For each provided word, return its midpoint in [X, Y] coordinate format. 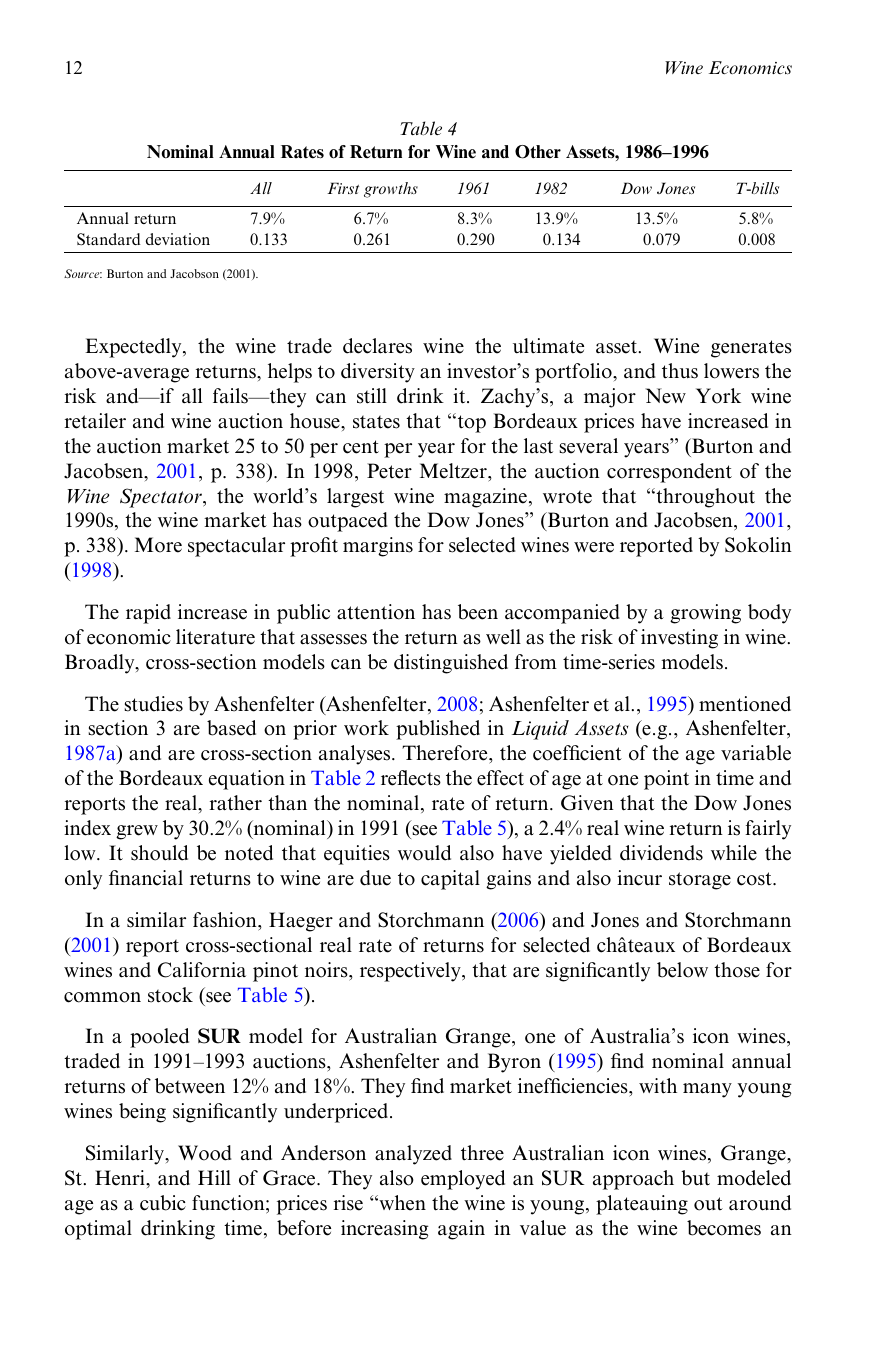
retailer [95, 421]
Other [538, 152]
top [470, 423]
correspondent [669, 473]
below [682, 970]
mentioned [745, 704]
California [202, 970]
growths [391, 190]
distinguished [451, 664]
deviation [178, 239]
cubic [163, 1203]
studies [154, 704]
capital [450, 880]
